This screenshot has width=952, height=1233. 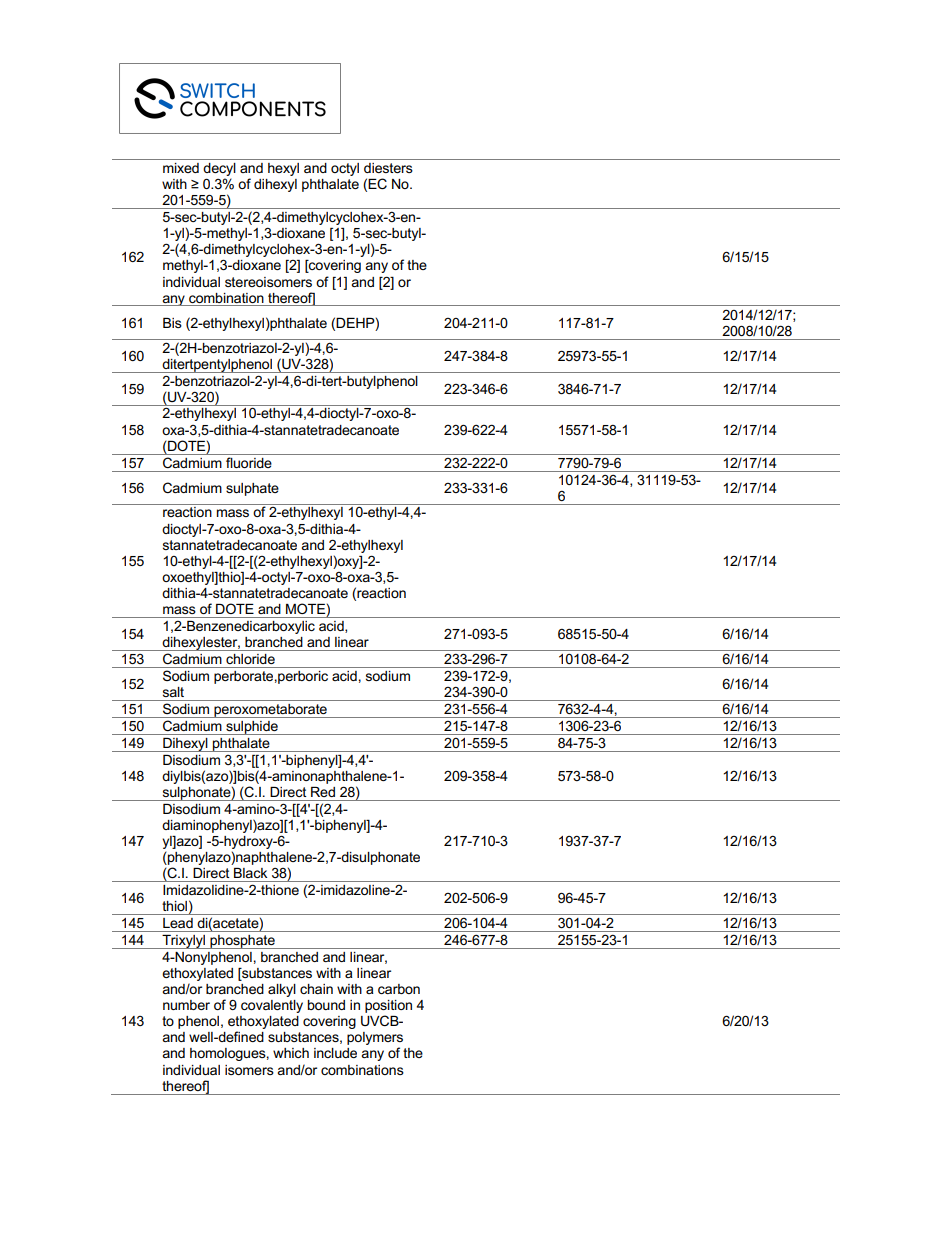 What do you see at coordinates (252, 489) in the screenshot?
I see `sulphate` at bounding box center [252, 489].
